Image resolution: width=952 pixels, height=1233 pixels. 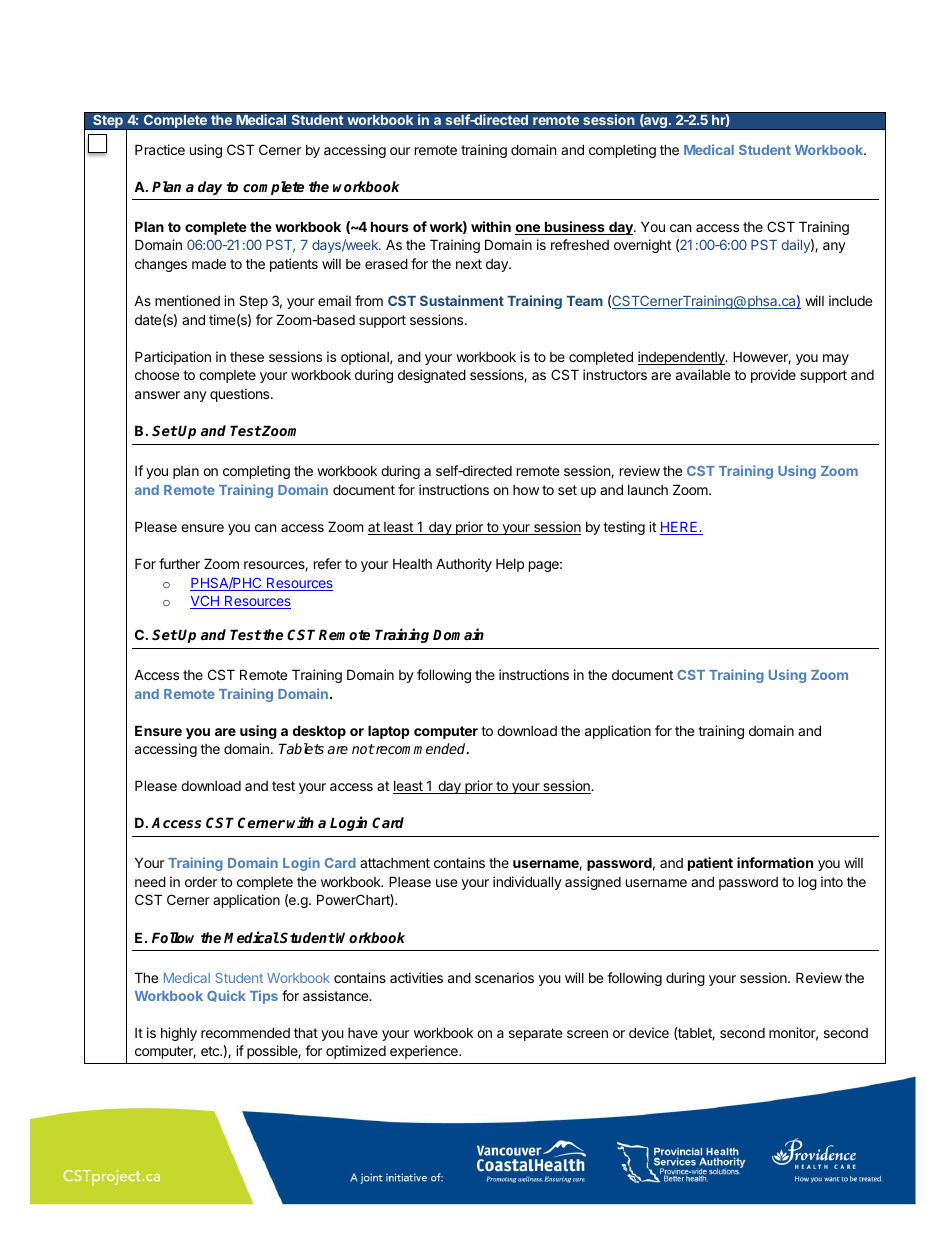 I want to click on overnight, so click(x=642, y=246).
